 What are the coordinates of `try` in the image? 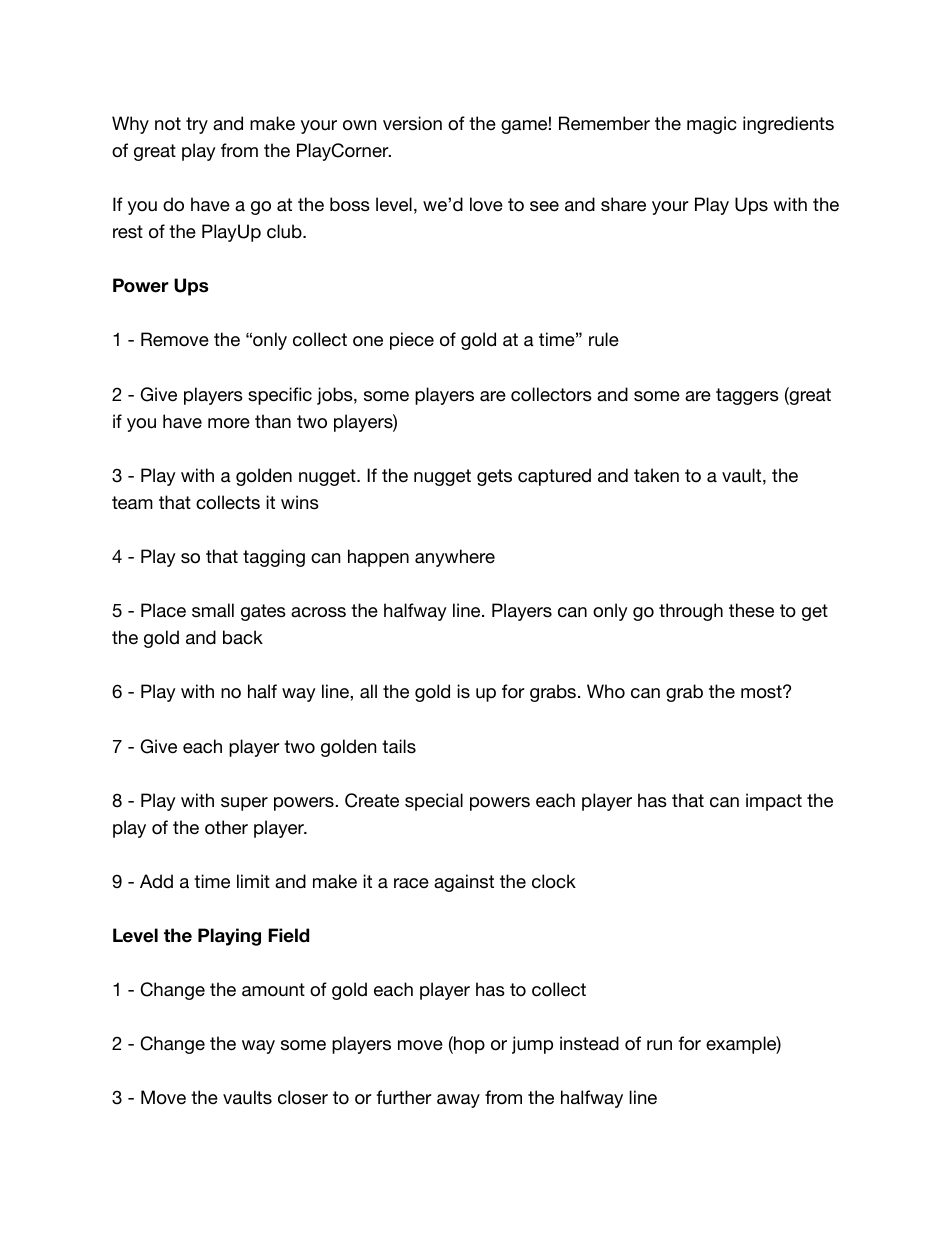 It's located at (197, 125).
